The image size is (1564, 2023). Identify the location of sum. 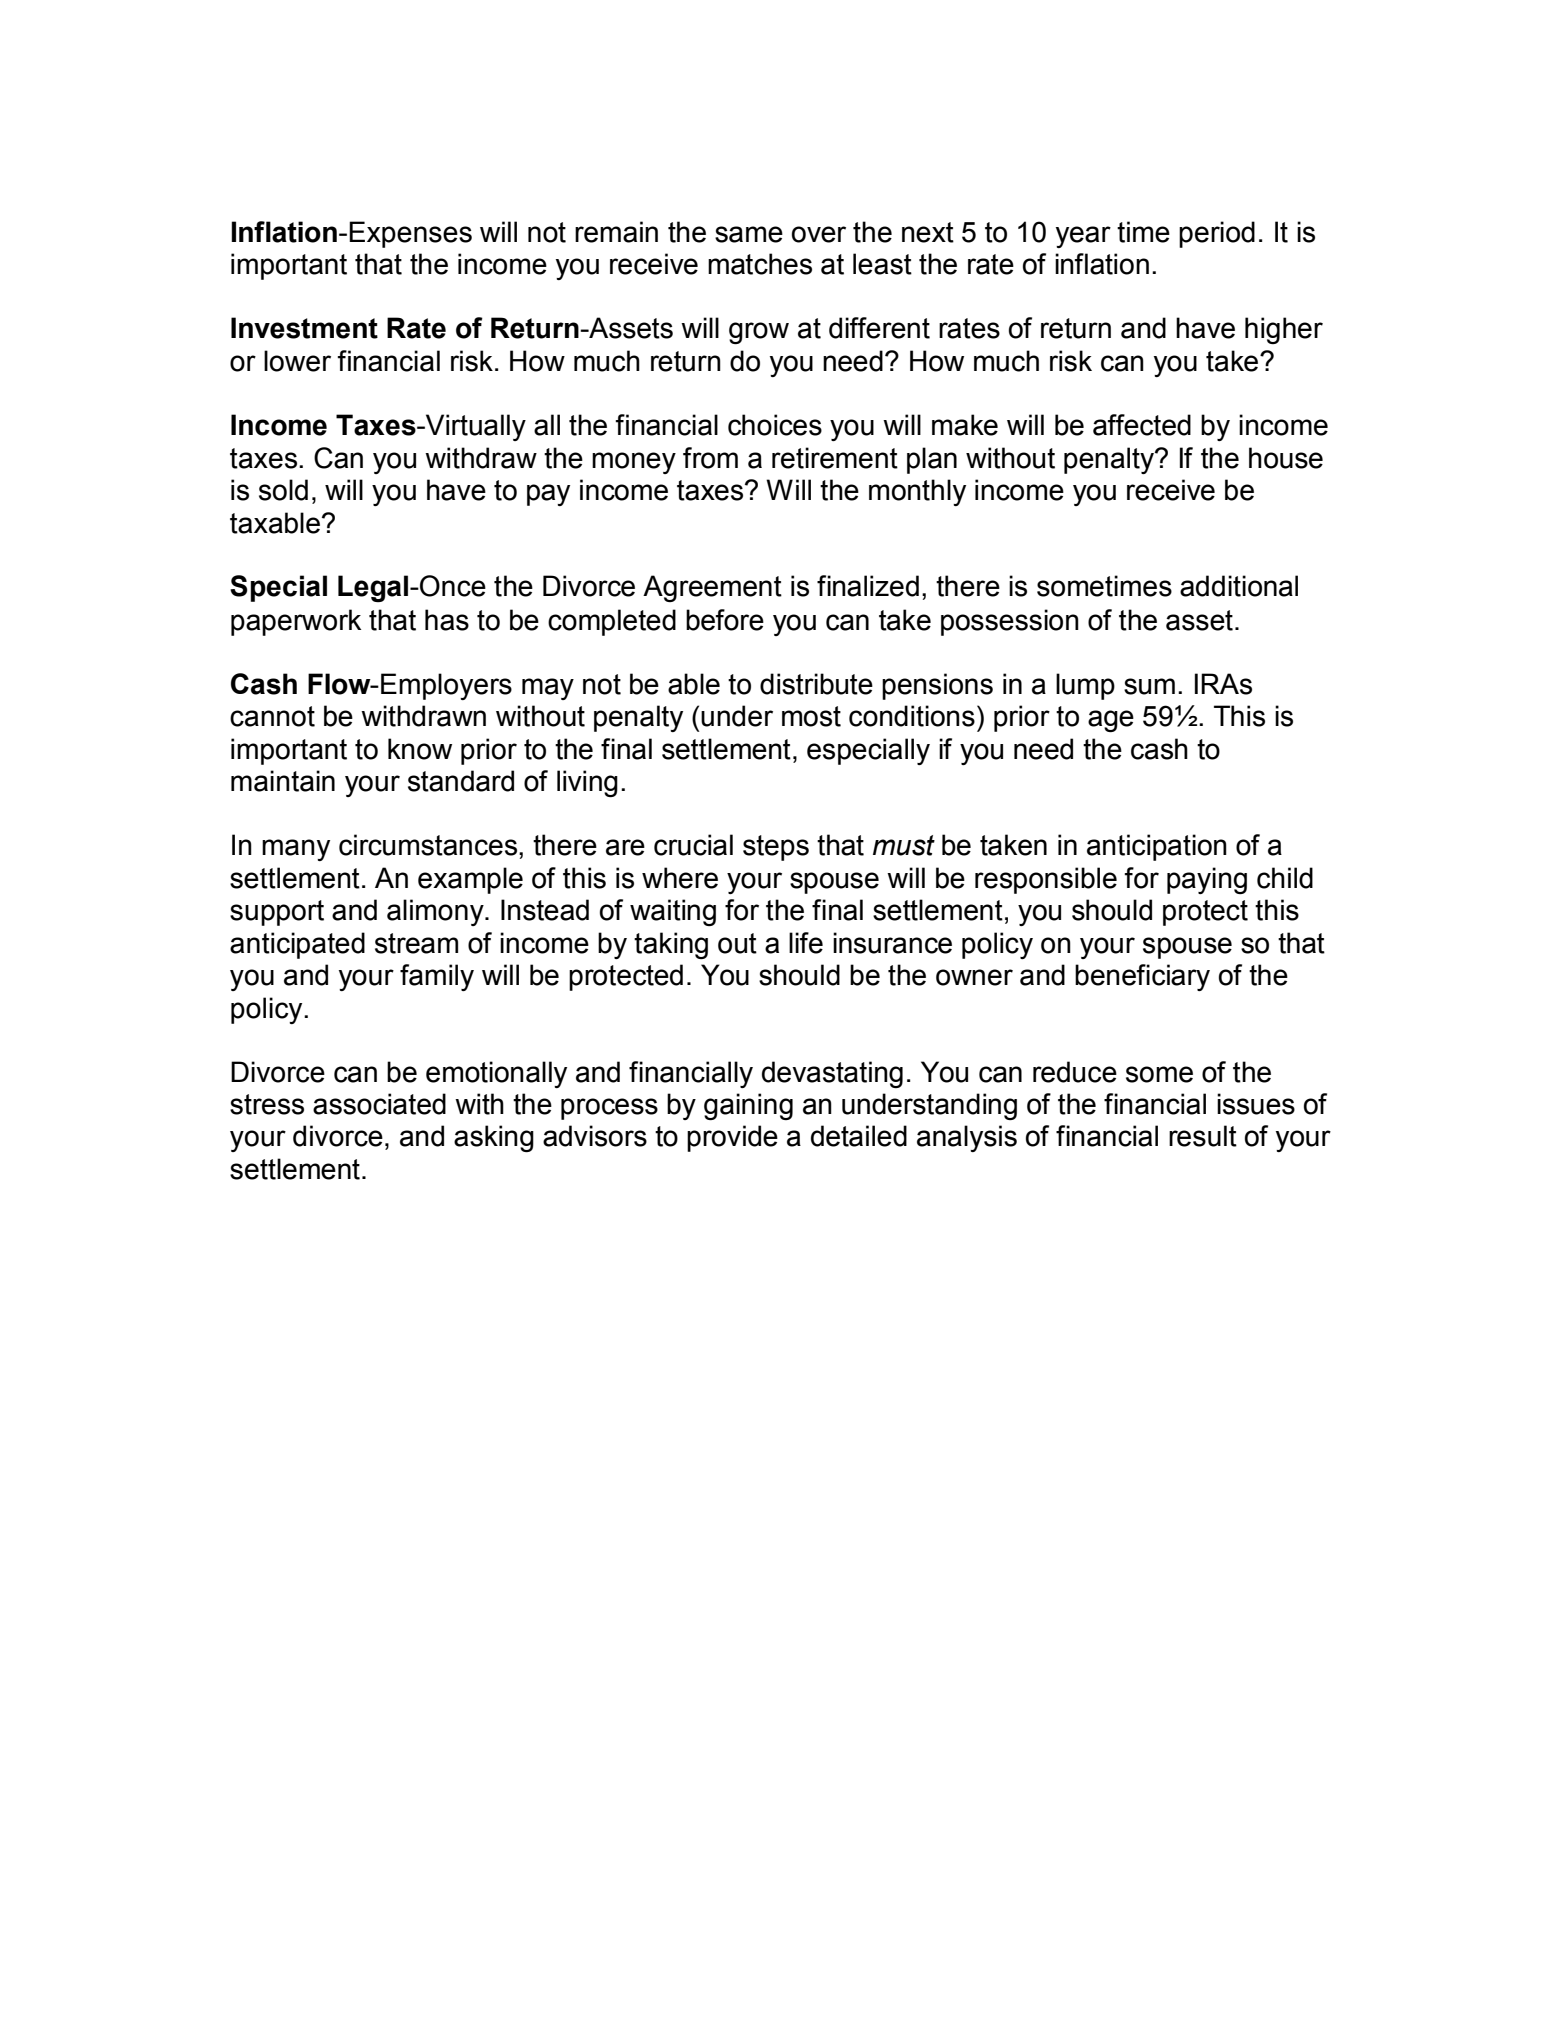
(1149, 686).
